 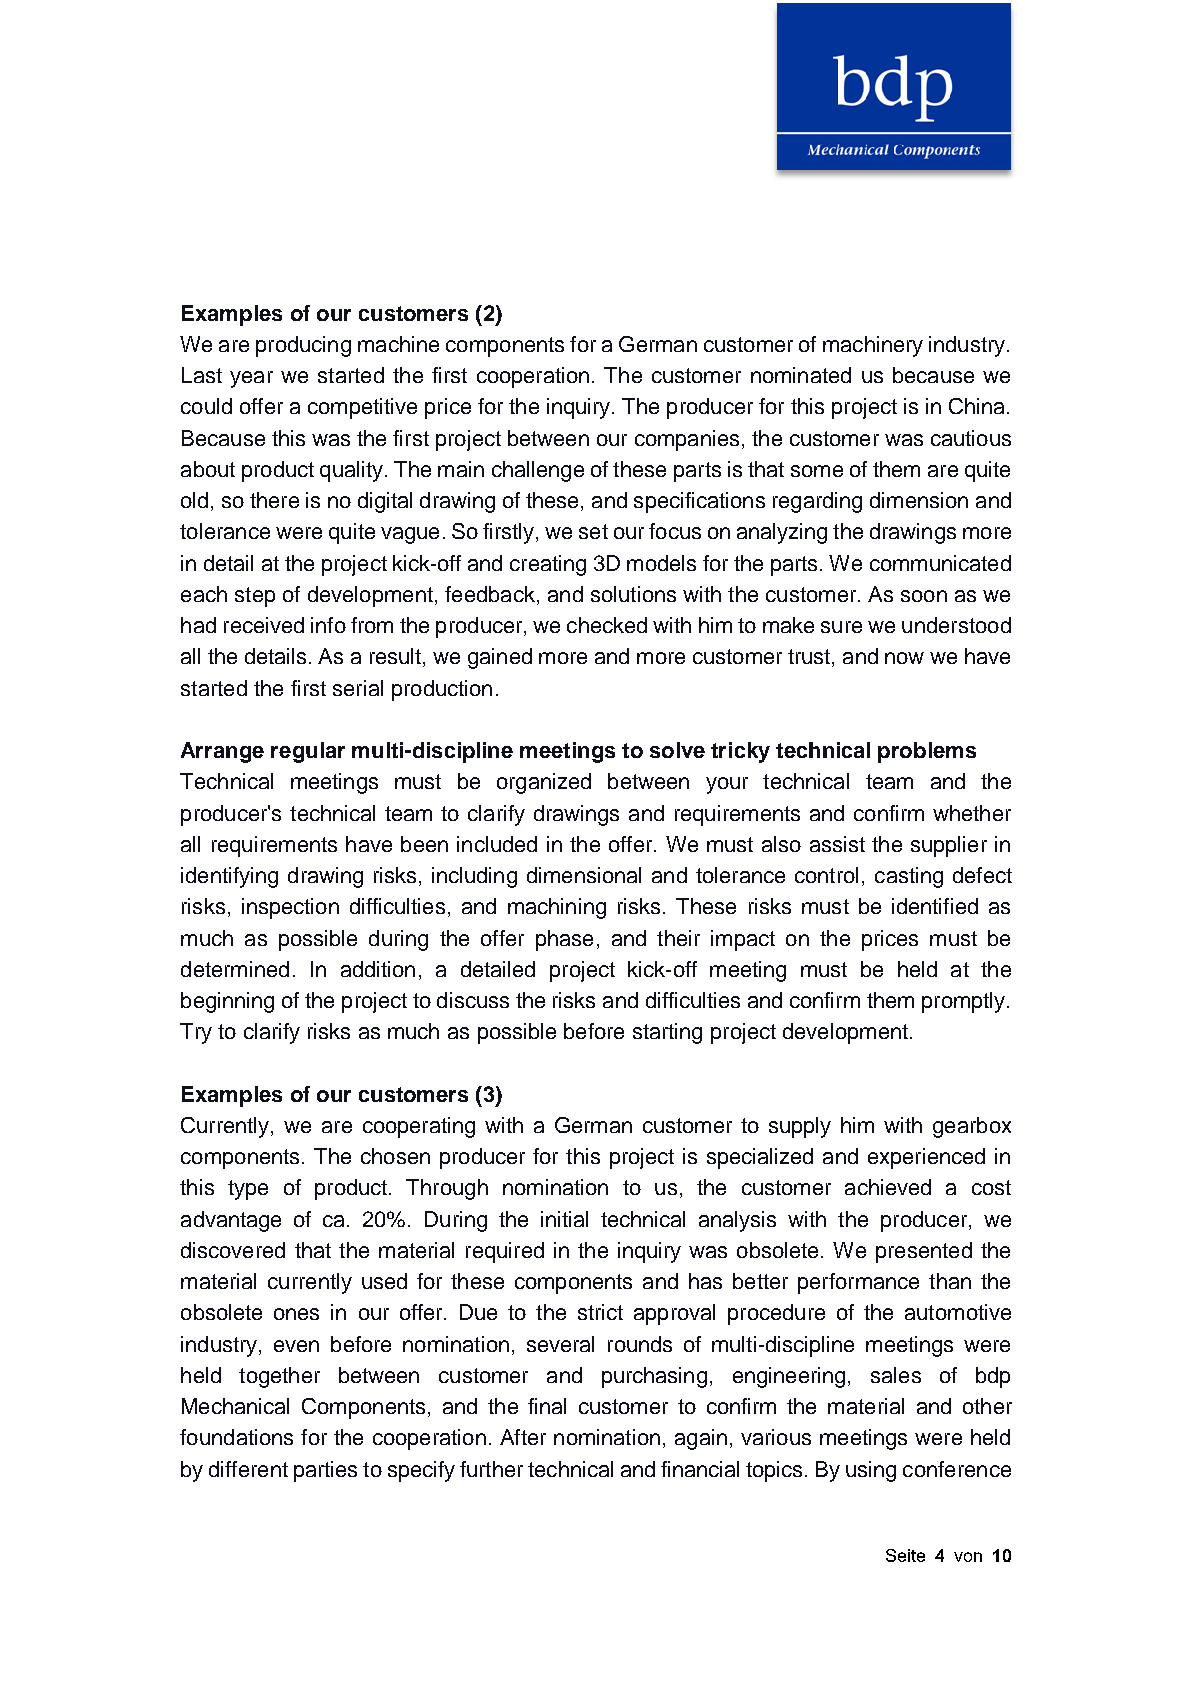 I want to click on parties, so click(x=325, y=1471).
